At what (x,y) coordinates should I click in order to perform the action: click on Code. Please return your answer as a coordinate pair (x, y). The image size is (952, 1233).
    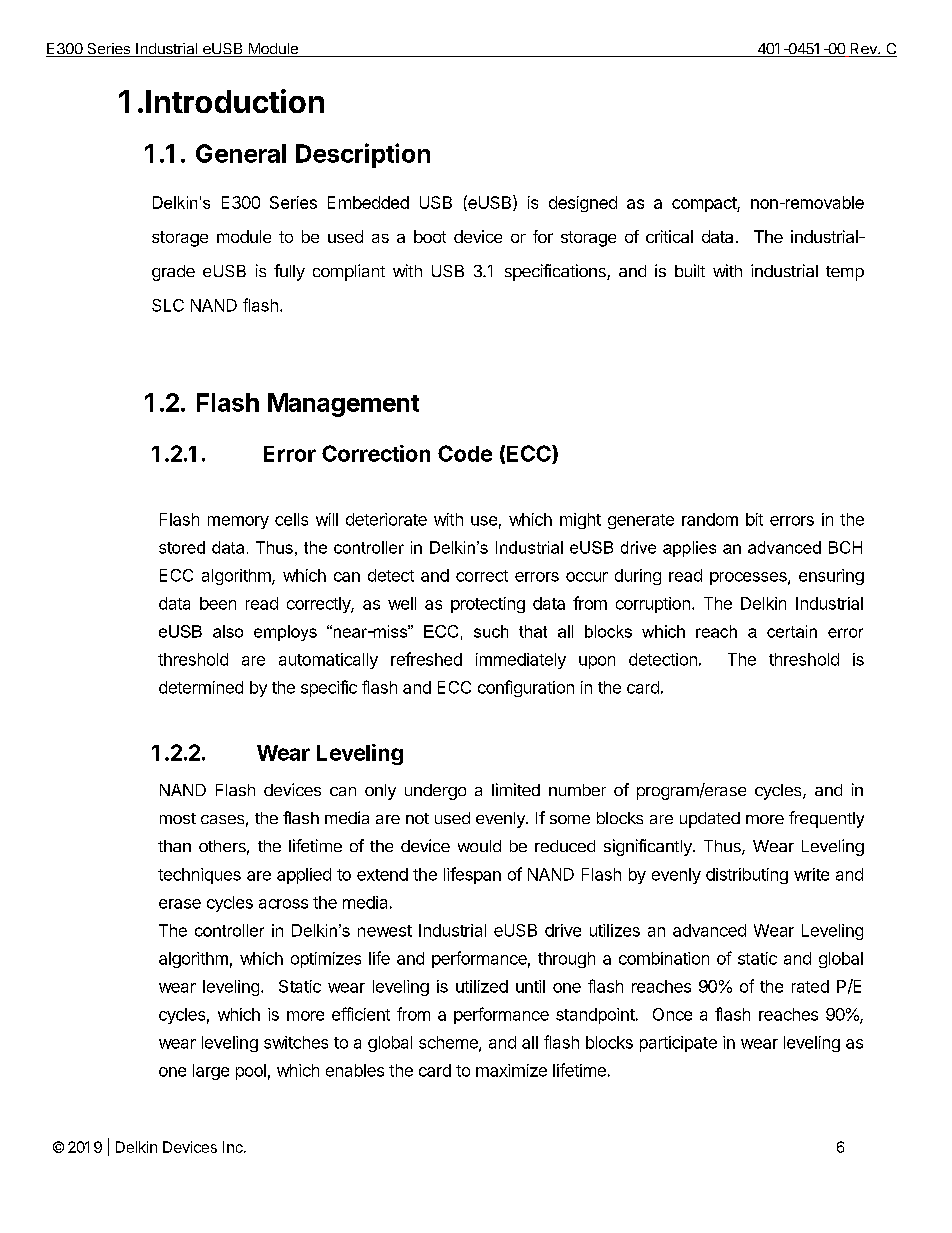
    Looking at the image, I should click on (465, 453).
